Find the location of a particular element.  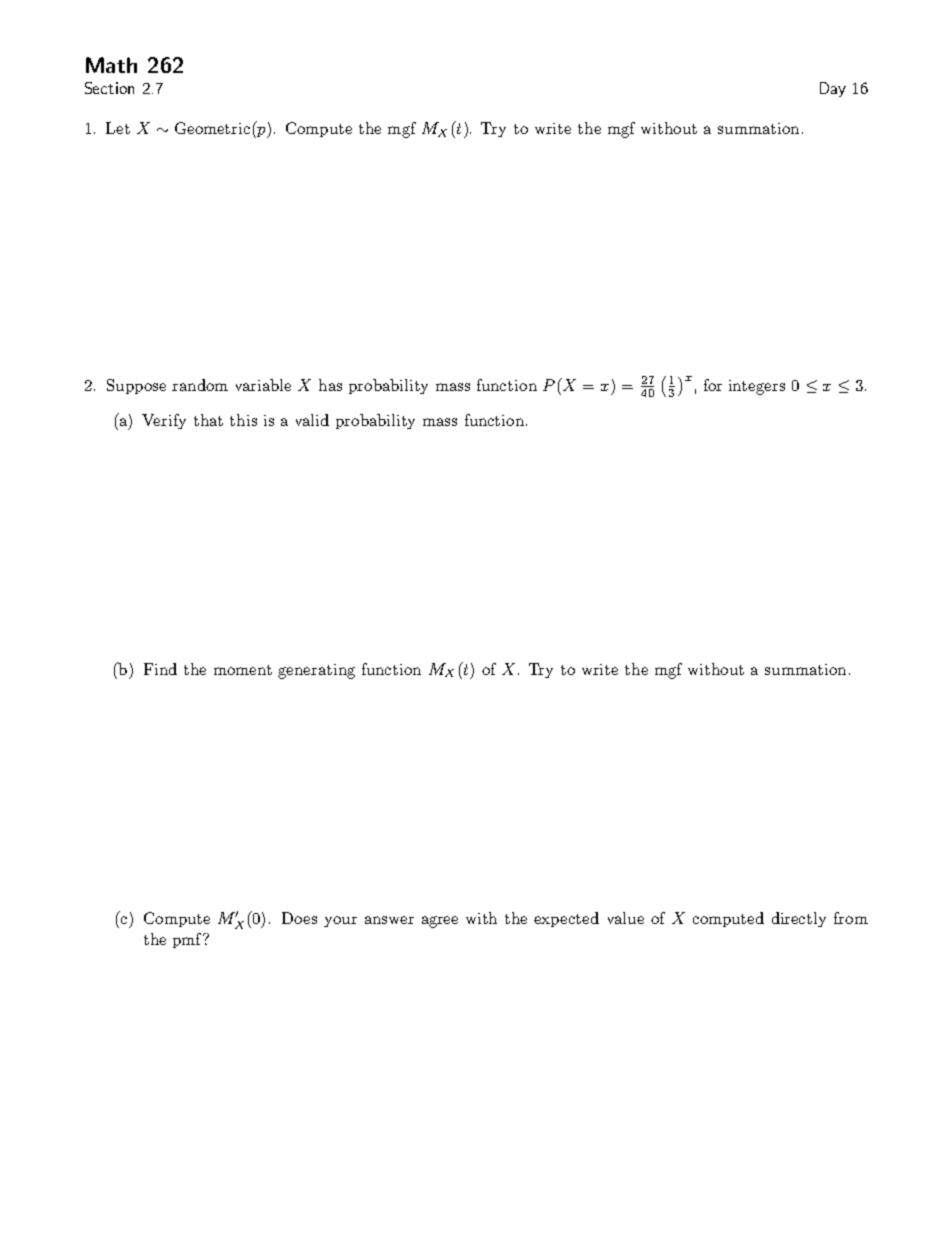

valid is located at coordinates (312, 420).
